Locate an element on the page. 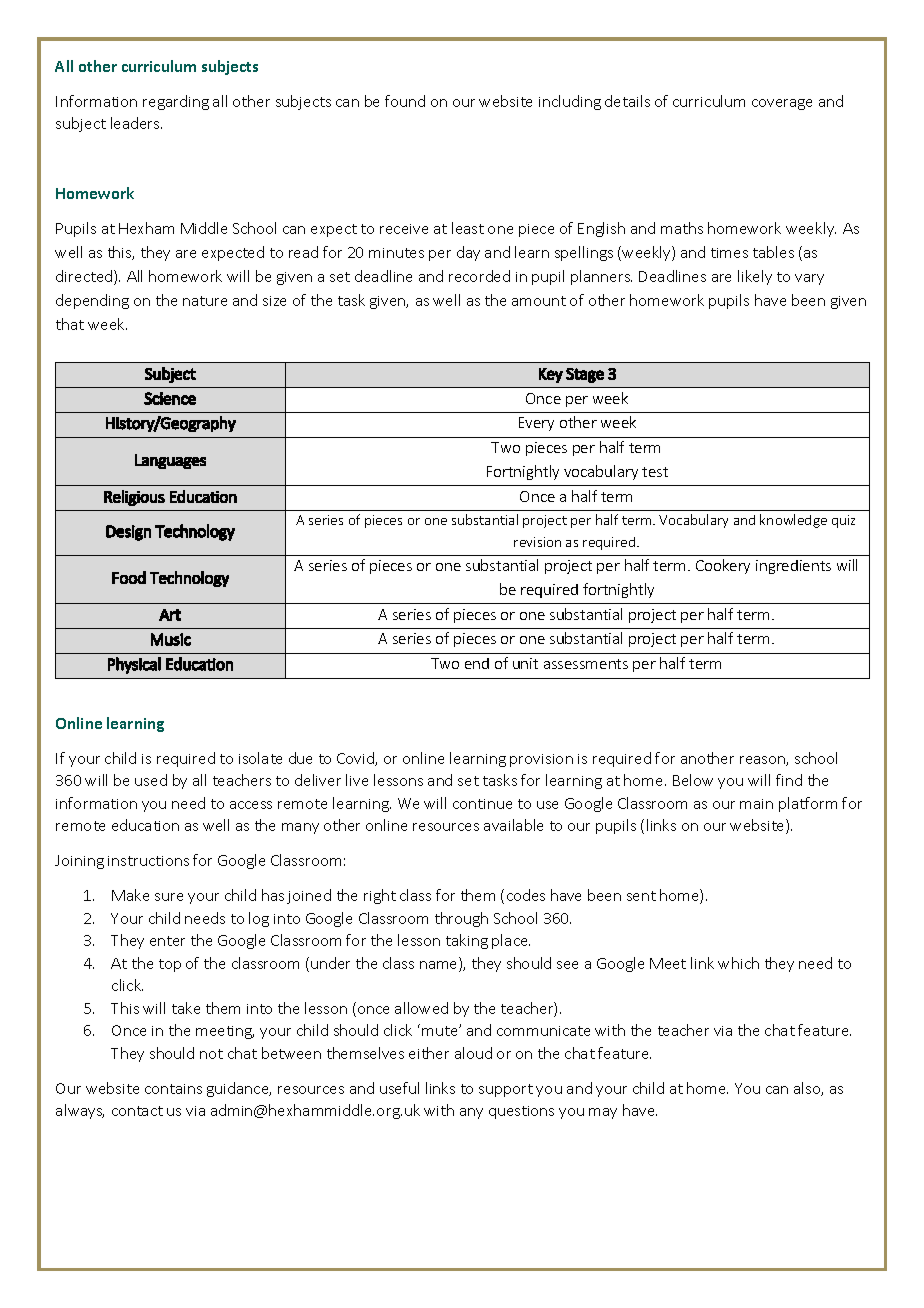 The width and height of the page is (924, 1308). coverage is located at coordinates (782, 104).
